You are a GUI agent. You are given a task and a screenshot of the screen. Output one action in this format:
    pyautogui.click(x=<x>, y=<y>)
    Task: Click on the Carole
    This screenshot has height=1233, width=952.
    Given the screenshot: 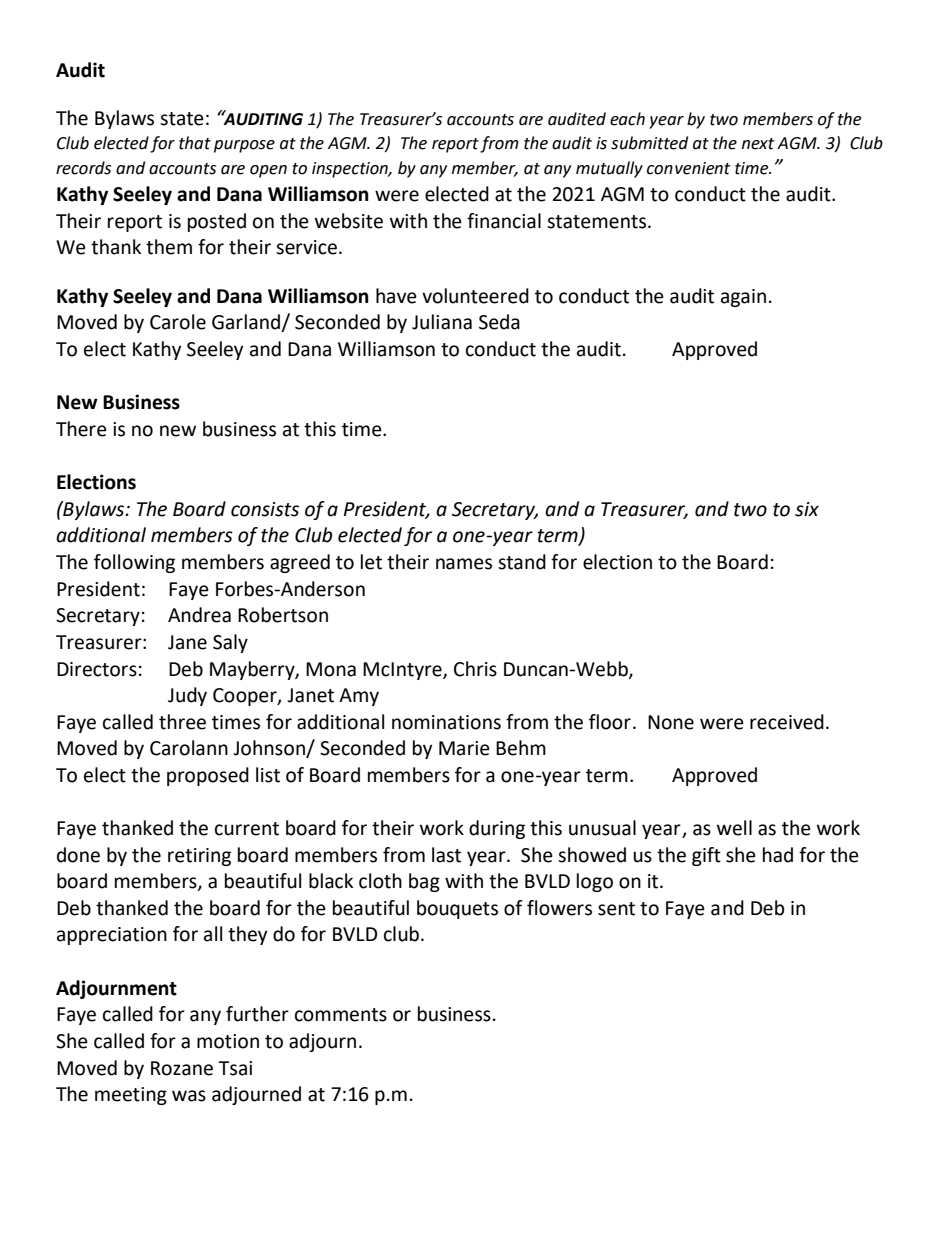 What is the action you would take?
    pyautogui.click(x=178, y=322)
